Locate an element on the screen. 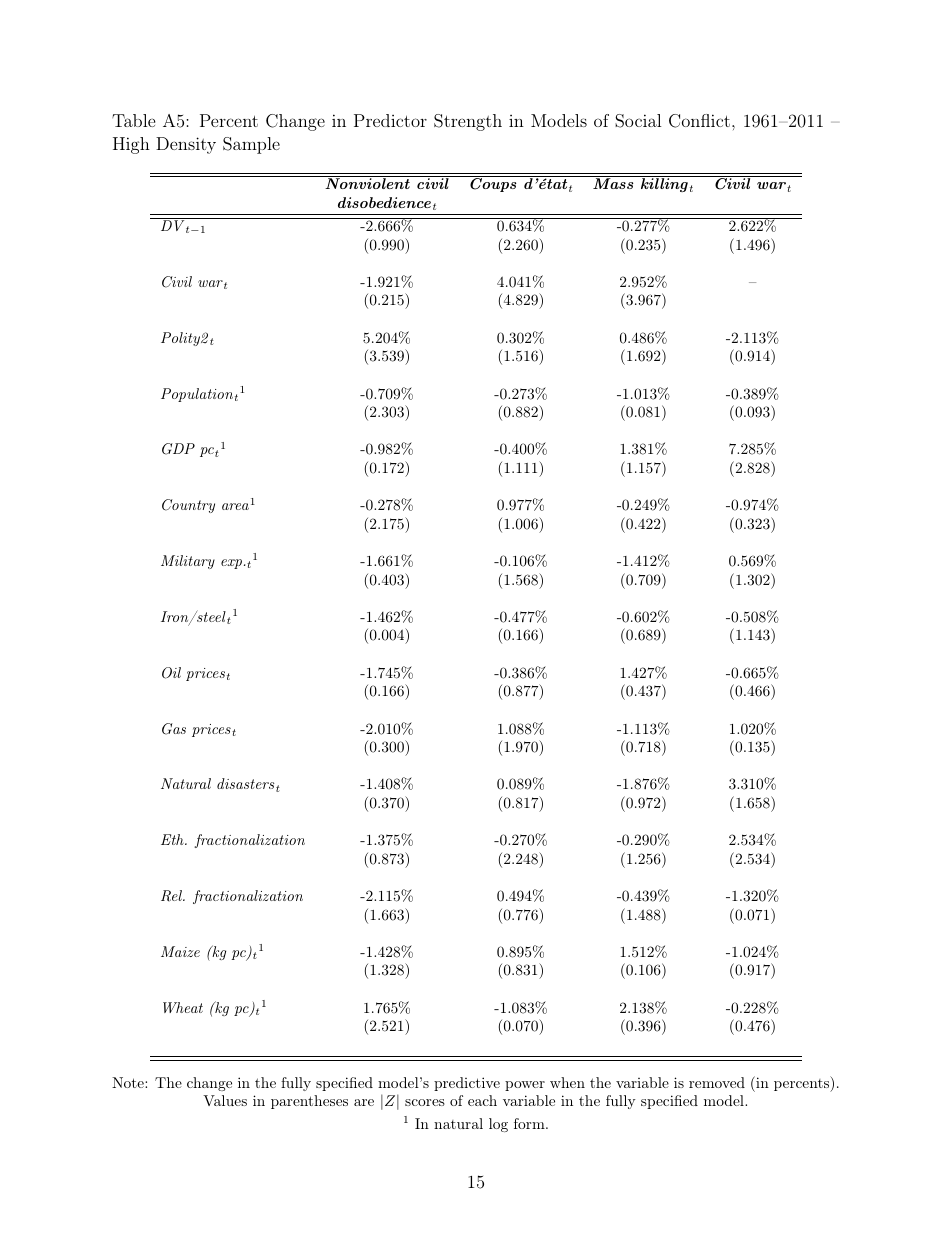  Density is located at coordinates (186, 145).
